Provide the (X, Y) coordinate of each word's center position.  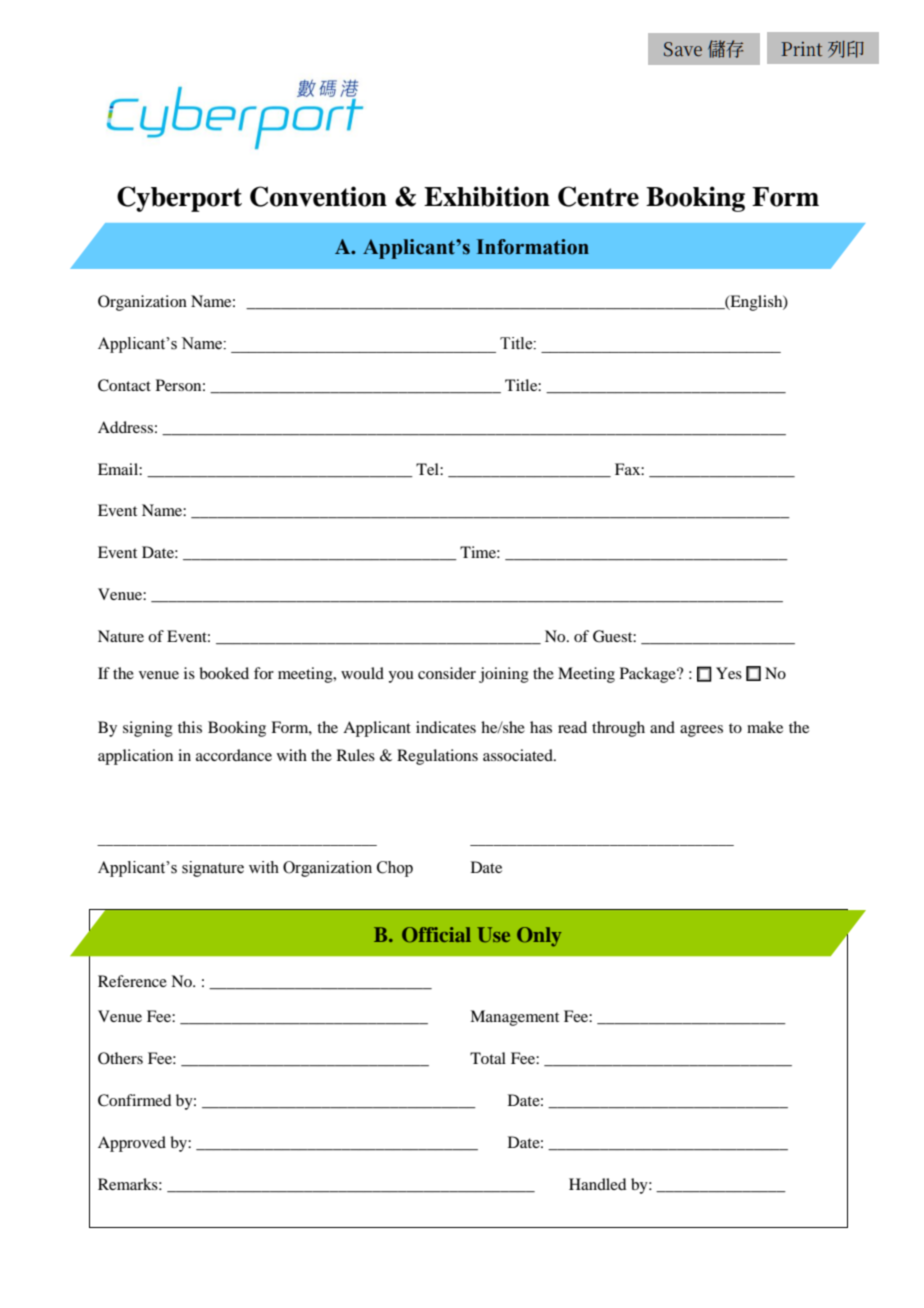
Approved (132, 1144)
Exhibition (487, 196)
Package (649, 675)
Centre (598, 196)
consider (447, 673)
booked (224, 673)
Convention (318, 196)
